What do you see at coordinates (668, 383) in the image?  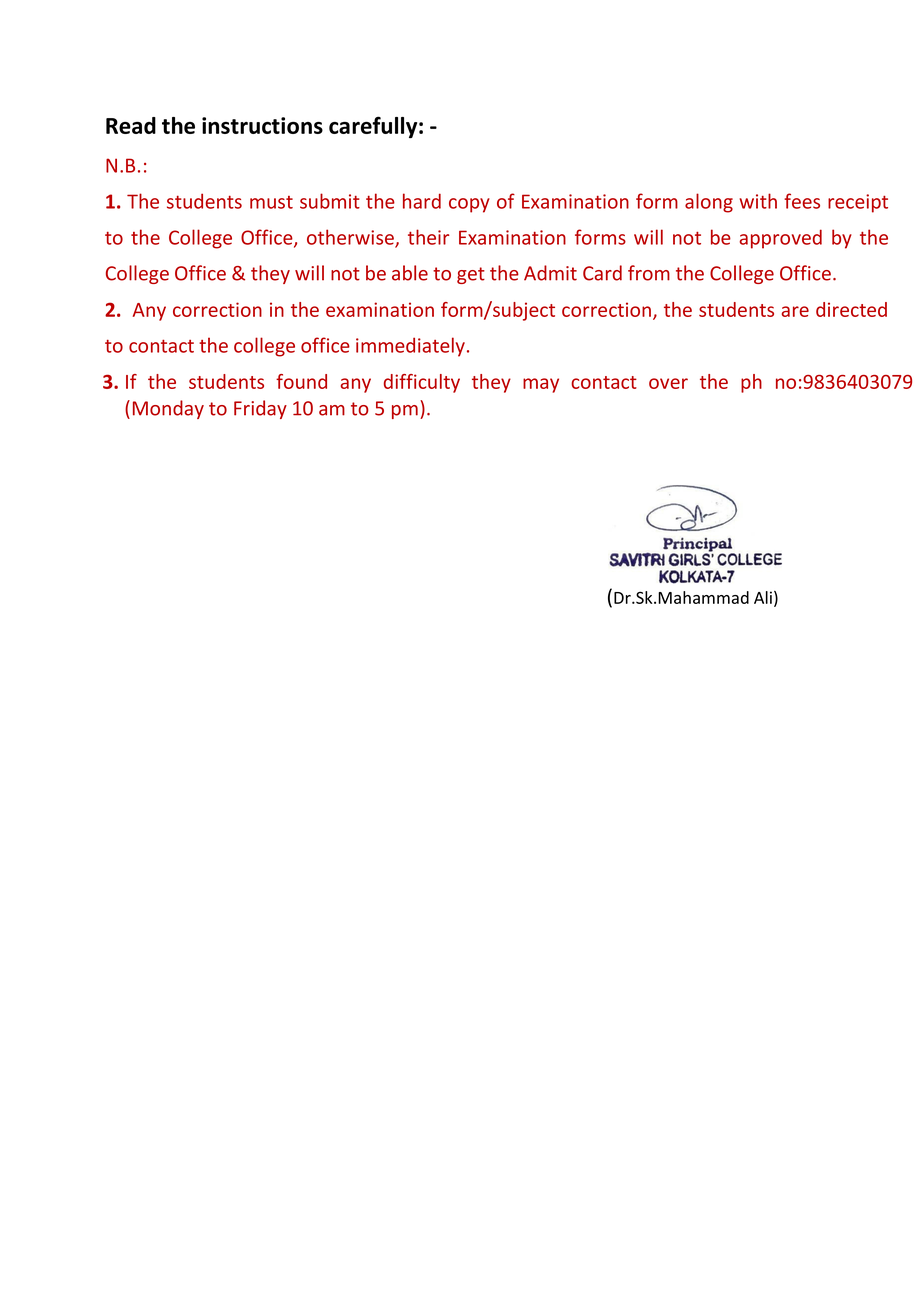 I see `over` at bounding box center [668, 383].
